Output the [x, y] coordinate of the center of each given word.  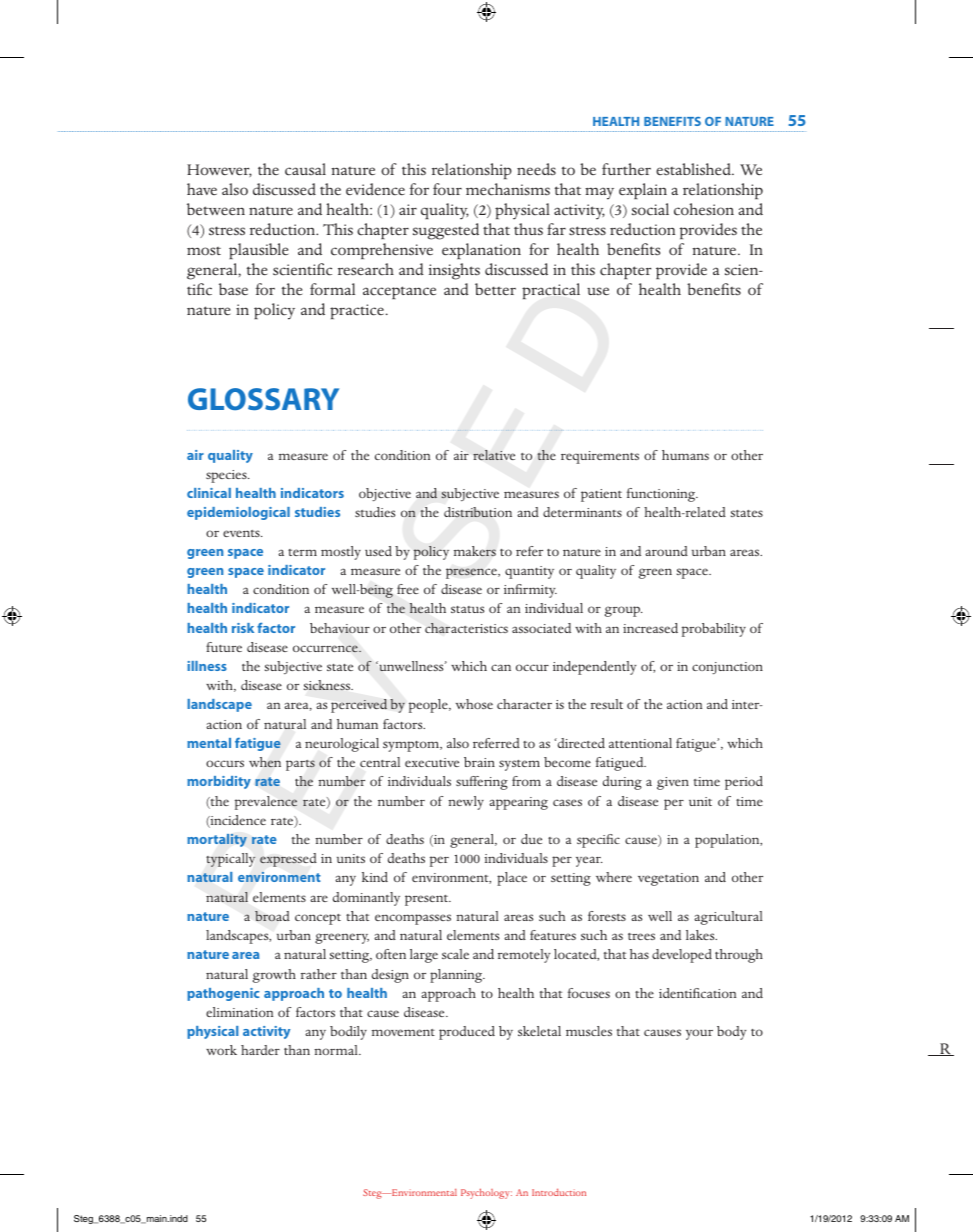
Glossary [263, 399]
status [467, 609]
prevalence [266, 803]
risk [243, 628]
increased [650, 628]
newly [466, 803]
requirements [600, 457]
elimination [239, 1012]
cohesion [704, 209]
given [673, 783]
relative [494, 455]
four [447, 189]
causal [305, 169]
